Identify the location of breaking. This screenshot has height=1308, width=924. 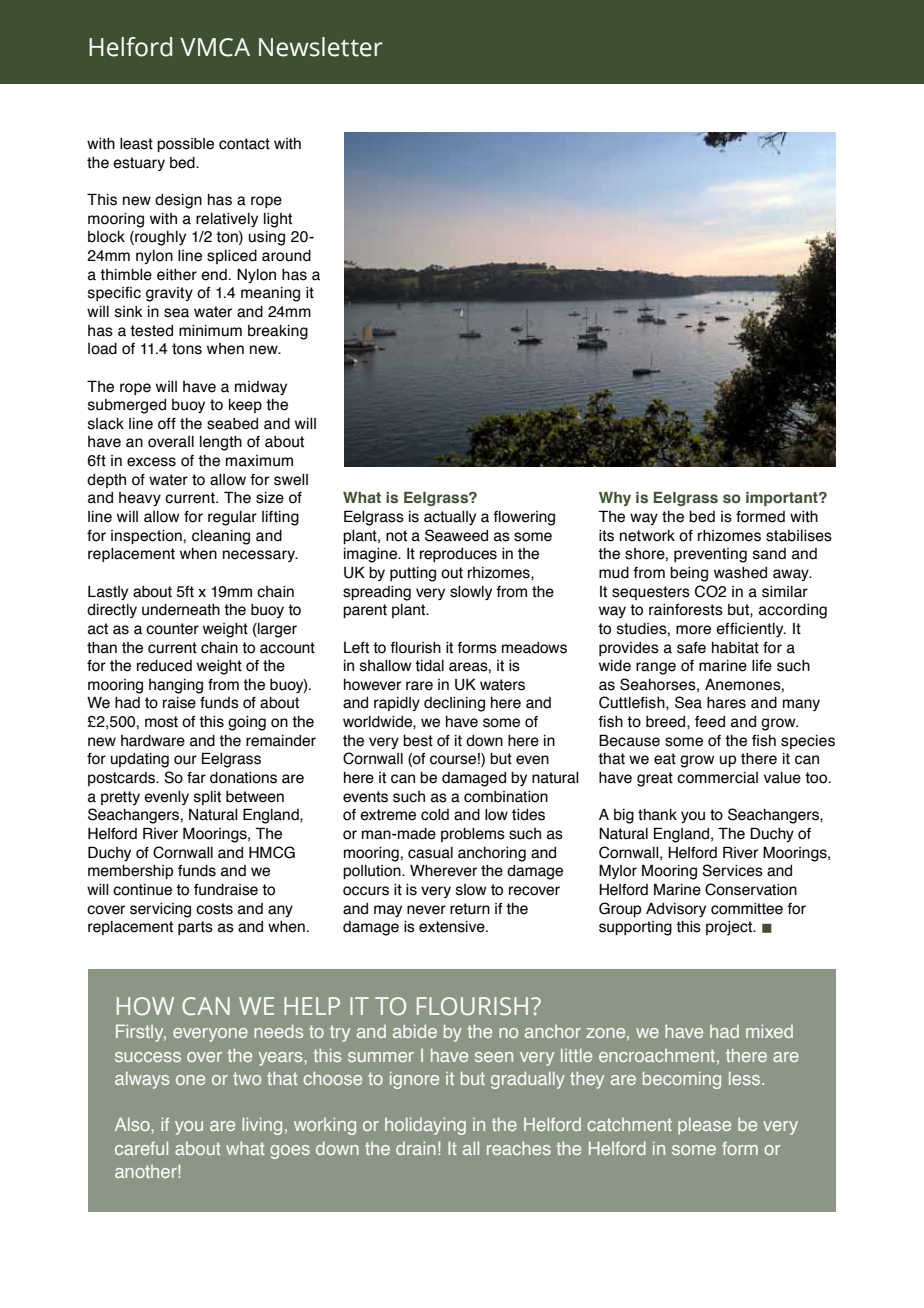
(278, 332).
